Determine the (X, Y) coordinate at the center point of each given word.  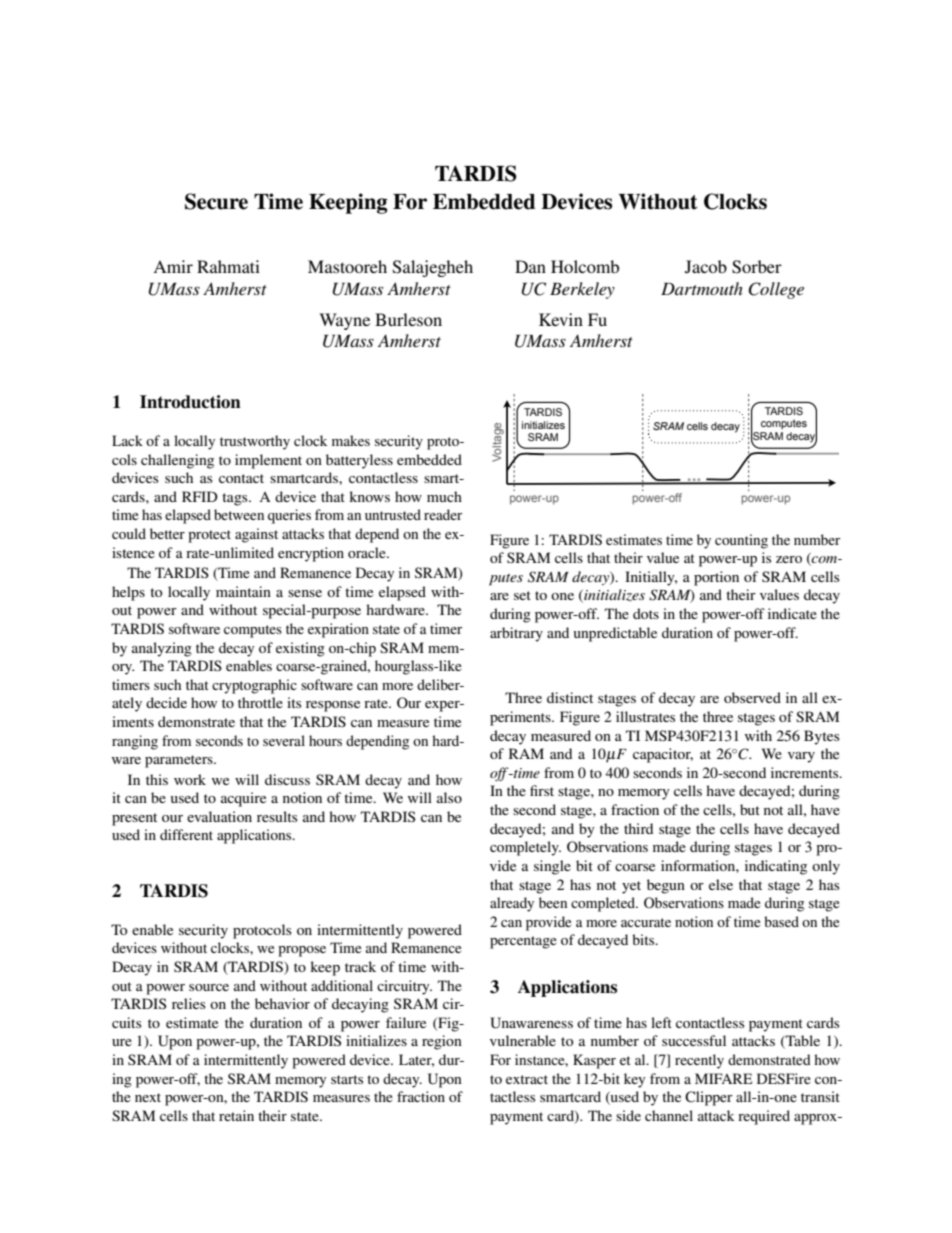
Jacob (706, 267)
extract (527, 1079)
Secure (216, 201)
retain (236, 1115)
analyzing (162, 649)
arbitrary (516, 634)
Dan (530, 266)
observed (752, 697)
